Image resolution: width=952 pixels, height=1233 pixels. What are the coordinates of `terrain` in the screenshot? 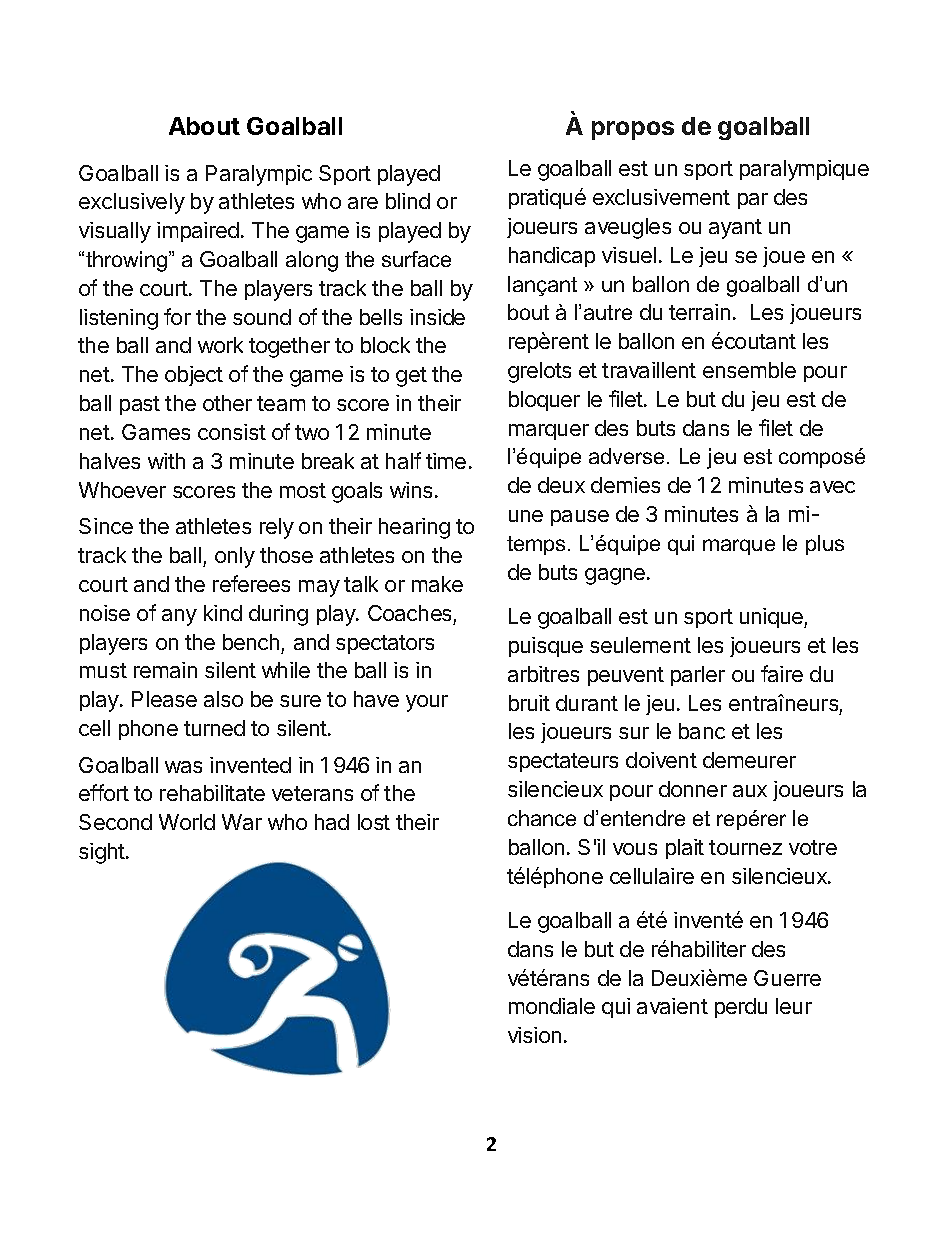 It's located at (699, 312).
